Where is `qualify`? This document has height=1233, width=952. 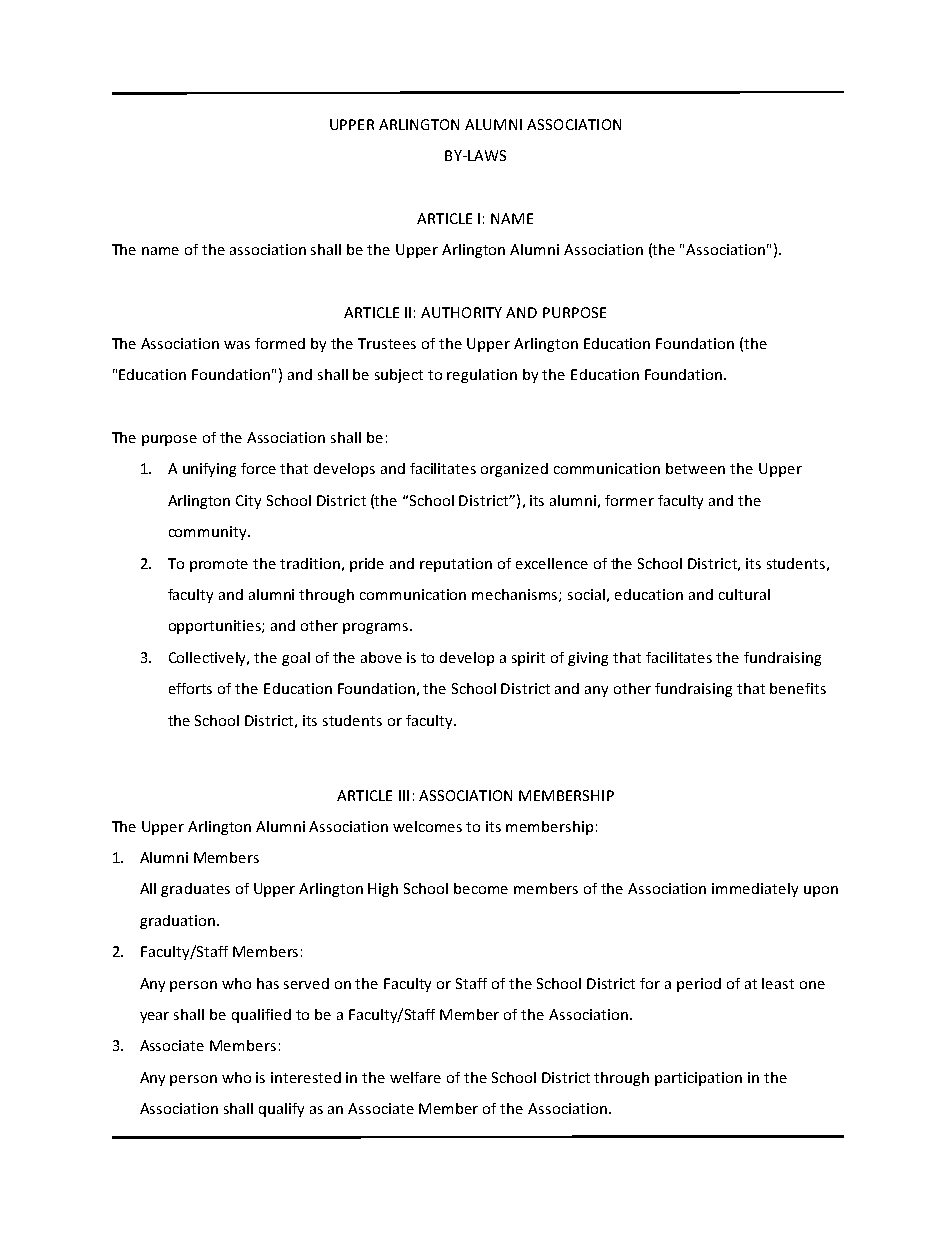 qualify is located at coordinates (281, 1110).
